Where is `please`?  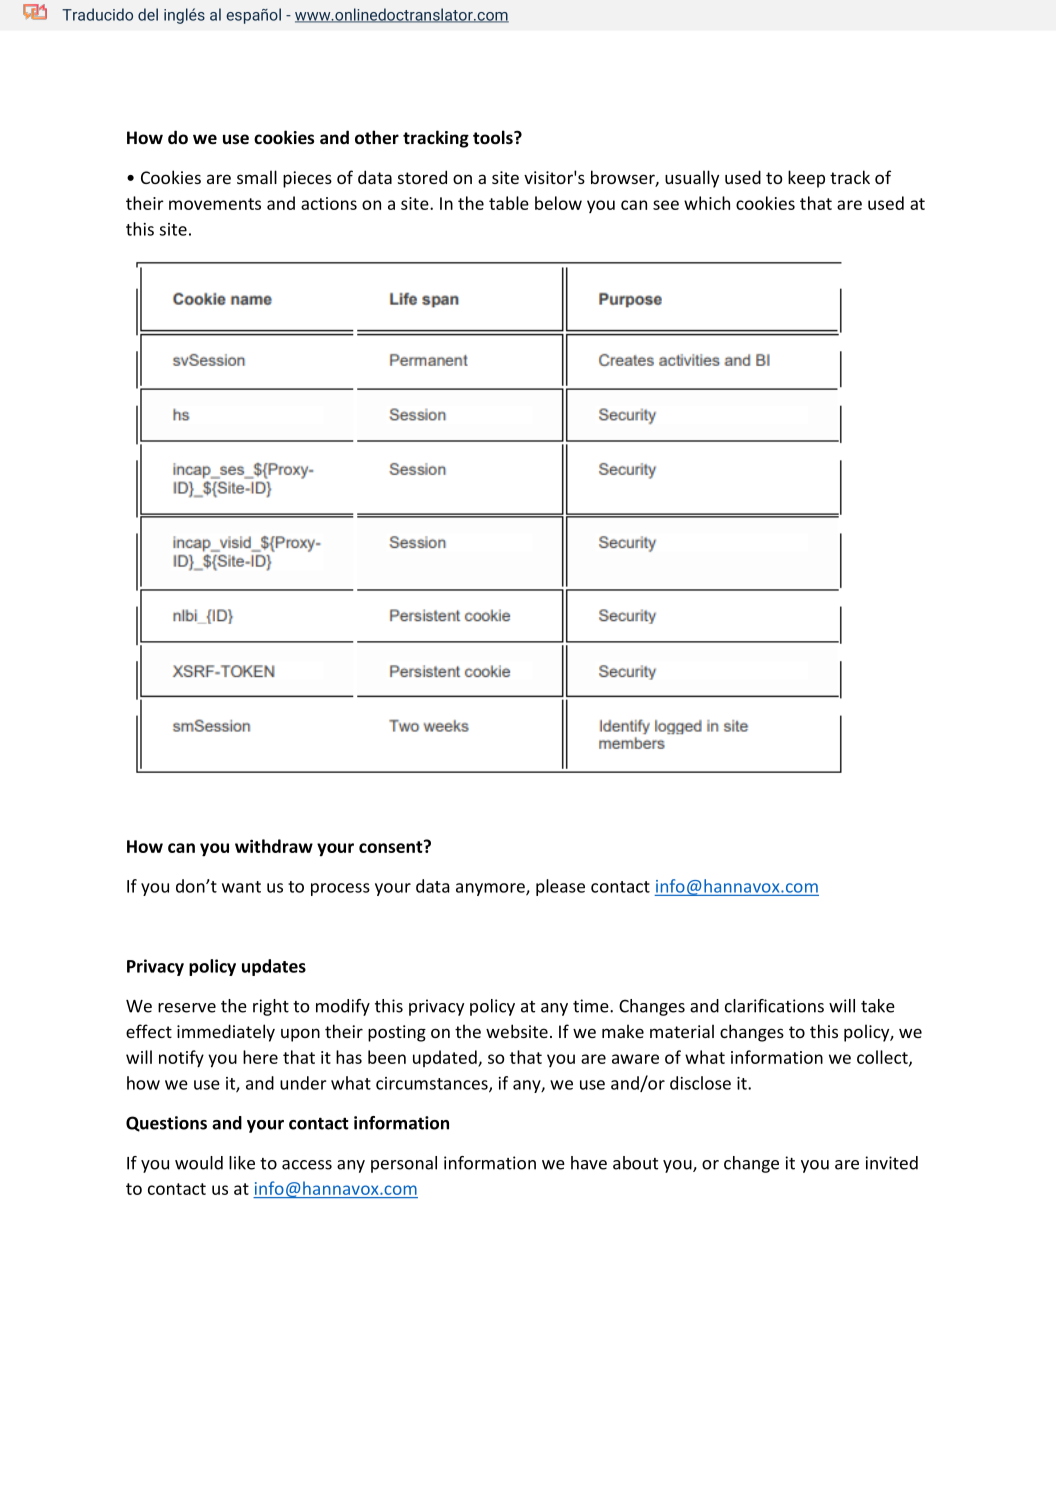
please is located at coordinates (560, 887).
